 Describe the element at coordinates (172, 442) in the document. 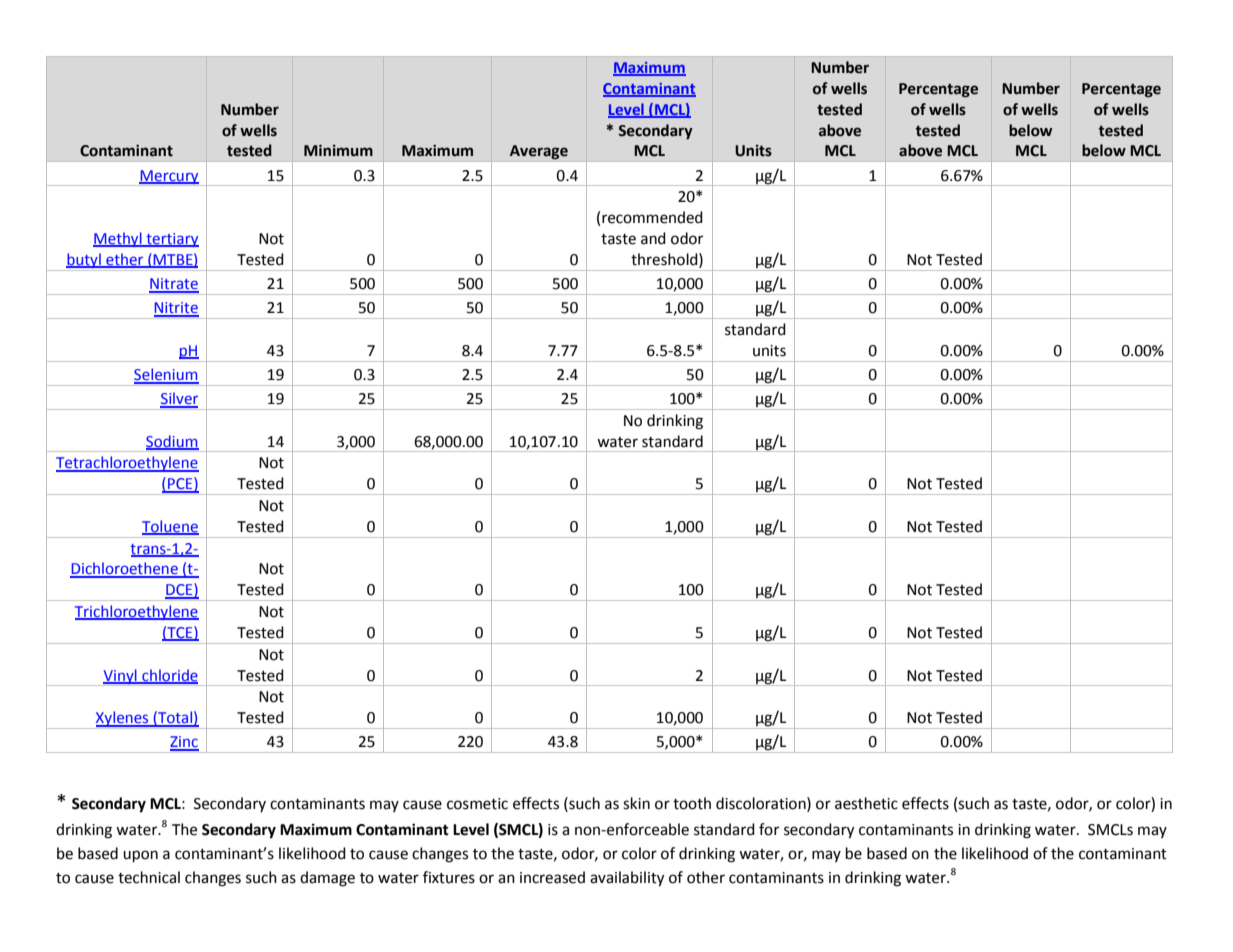

I see `Sodium` at that location.
